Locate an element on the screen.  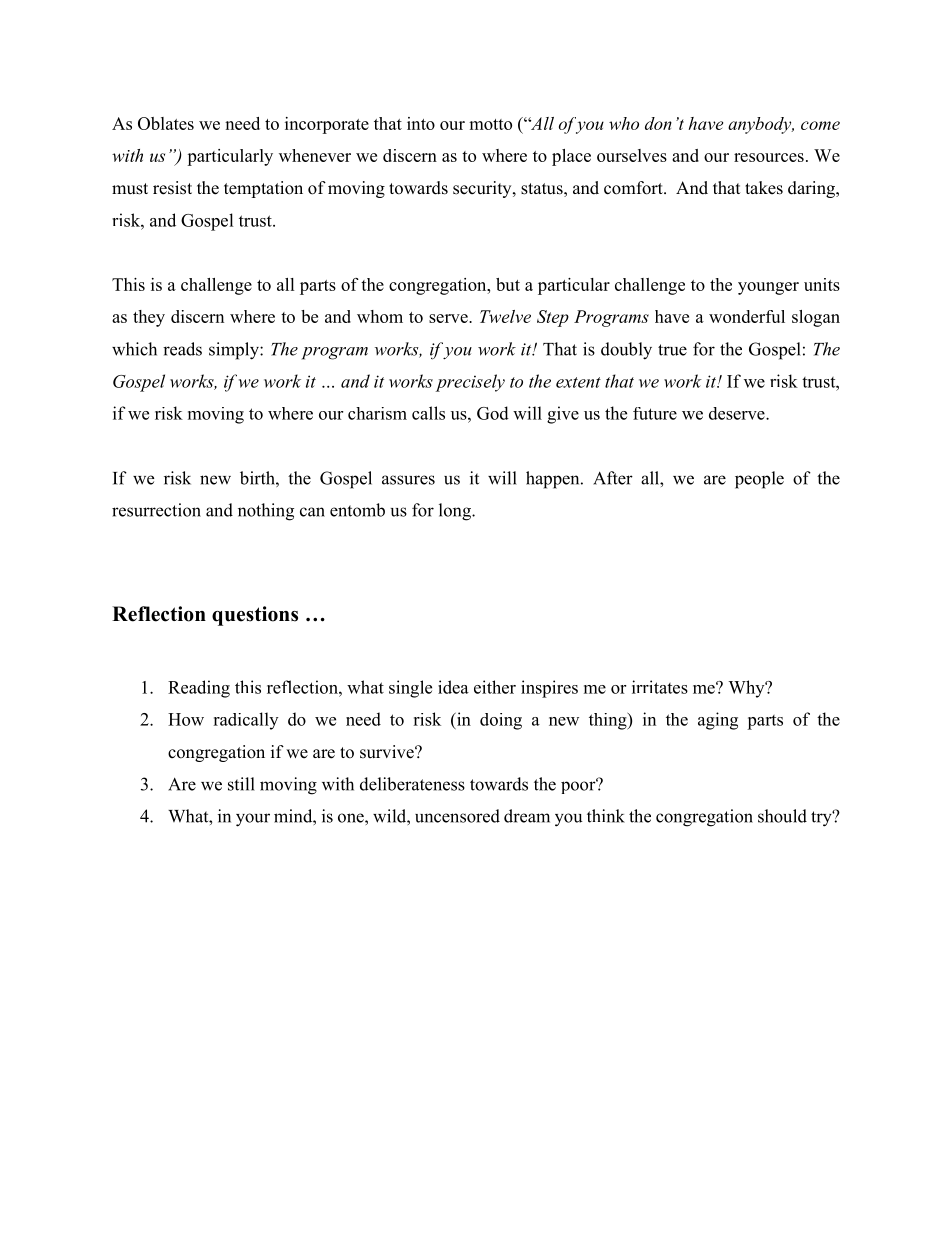
true is located at coordinates (672, 350).
